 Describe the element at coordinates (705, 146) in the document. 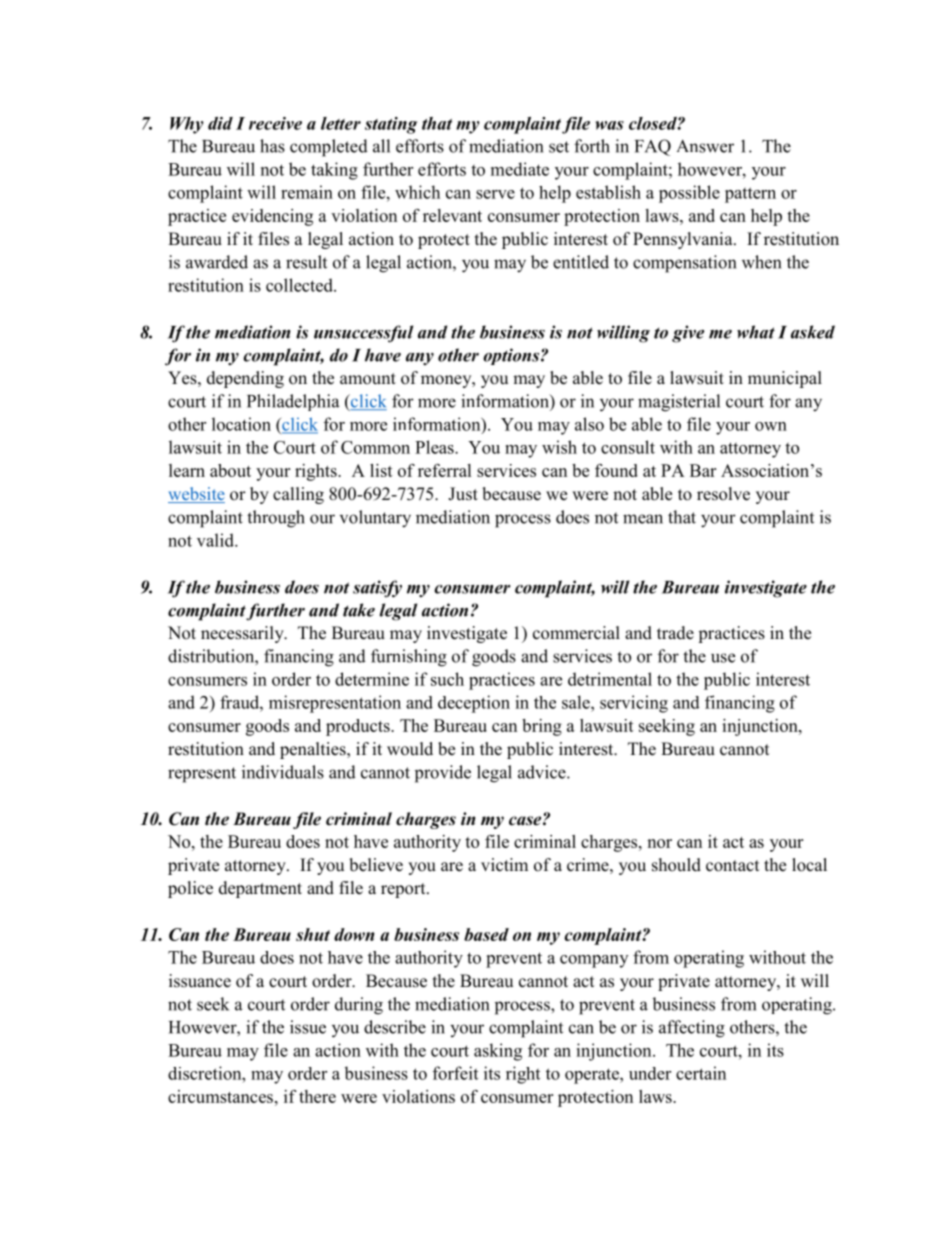

I see `Answer` at that location.
